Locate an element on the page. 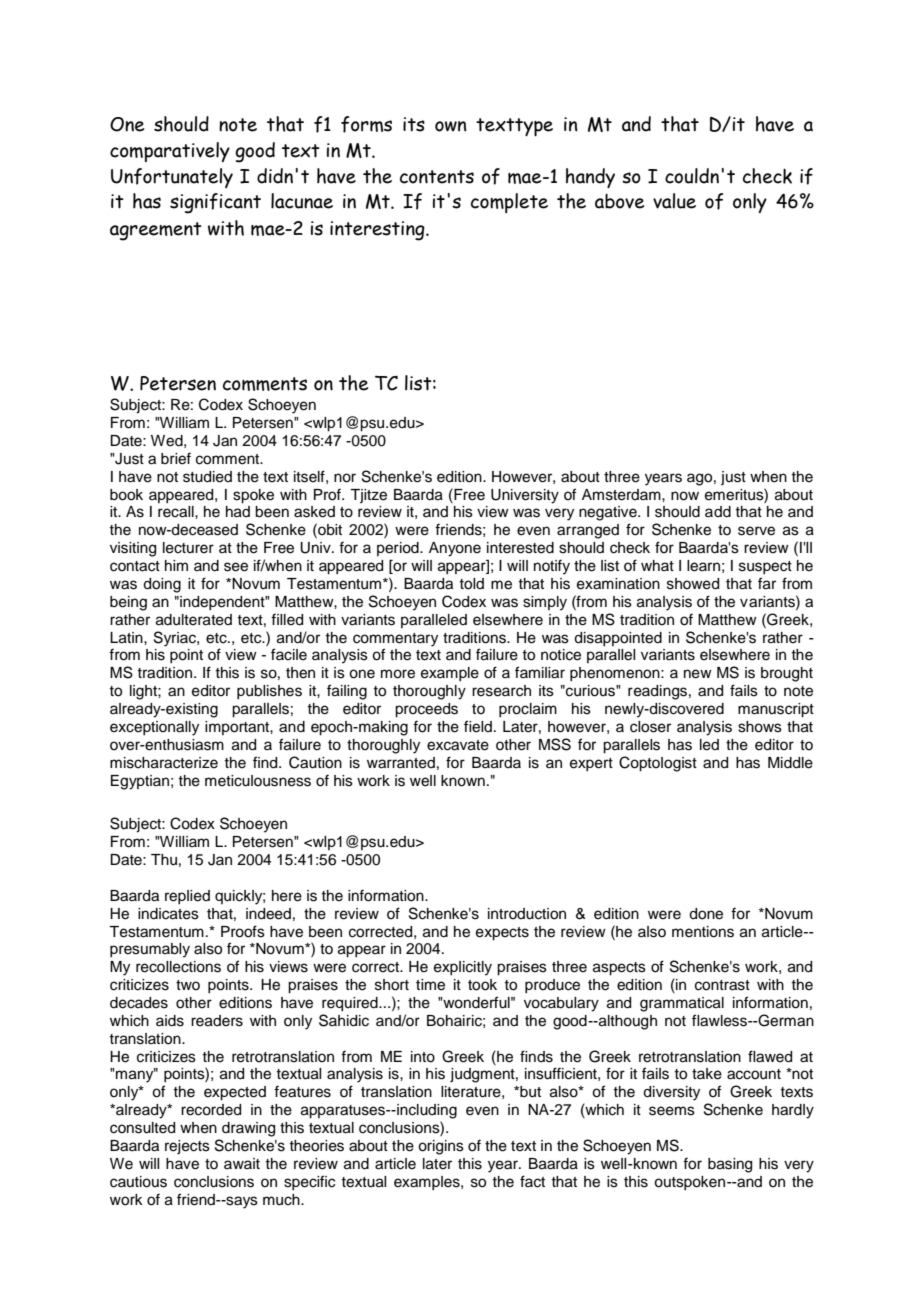 This document has width=924, height=1308. studied is located at coordinates (207, 477).
